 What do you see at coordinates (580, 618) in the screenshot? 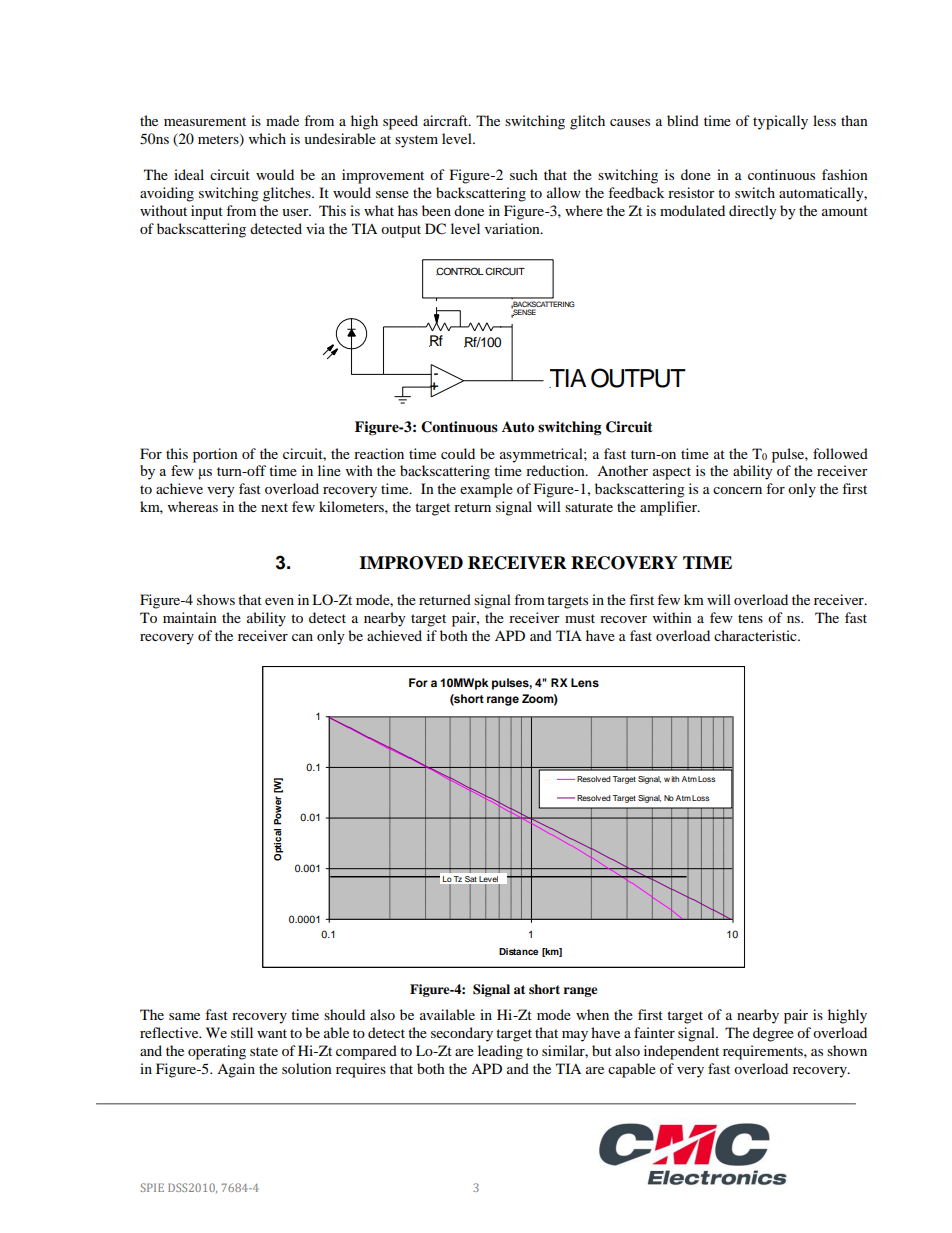
I see `must` at bounding box center [580, 618].
